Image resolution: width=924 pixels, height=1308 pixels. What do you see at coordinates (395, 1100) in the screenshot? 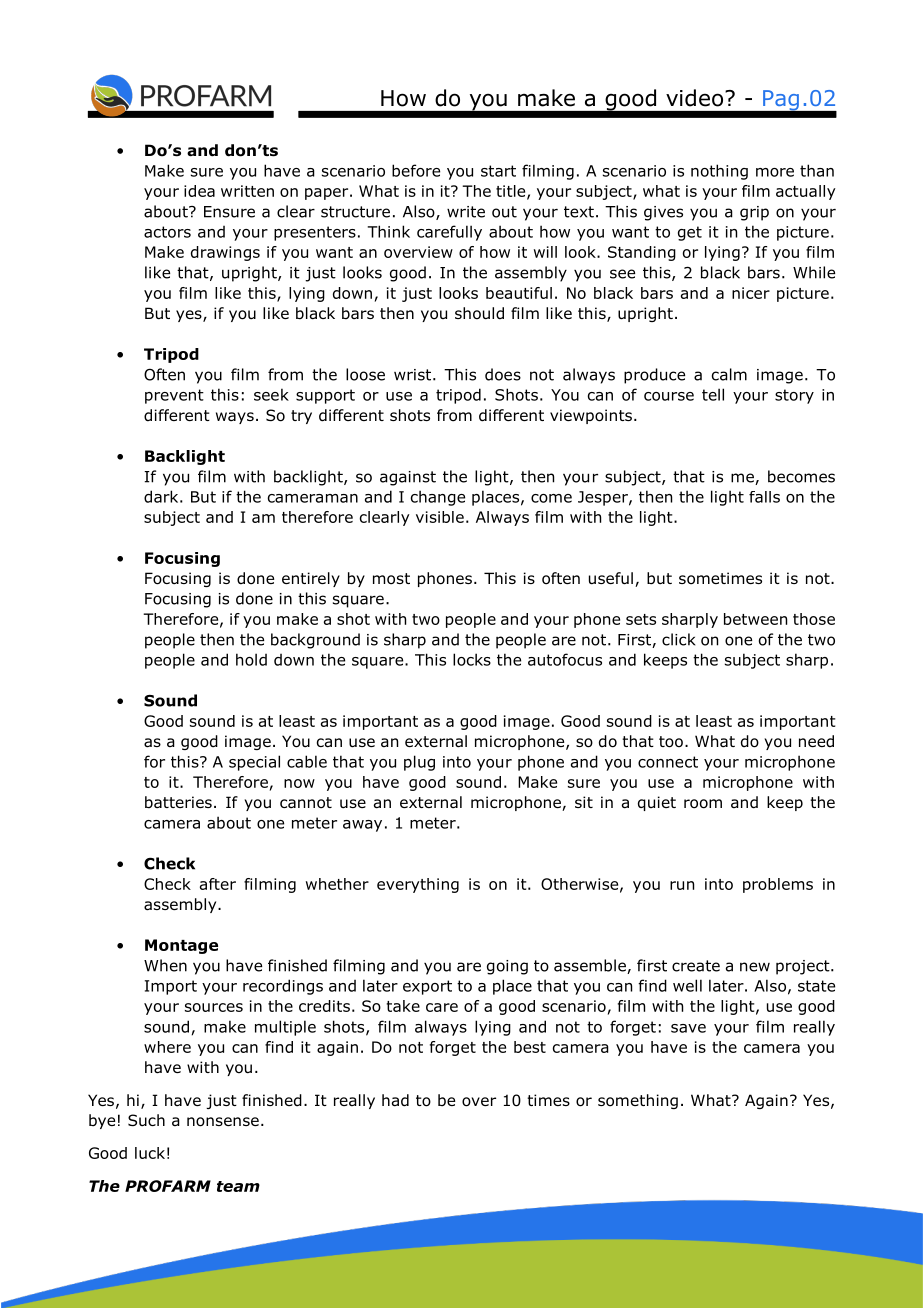
I see `had` at bounding box center [395, 1100].
